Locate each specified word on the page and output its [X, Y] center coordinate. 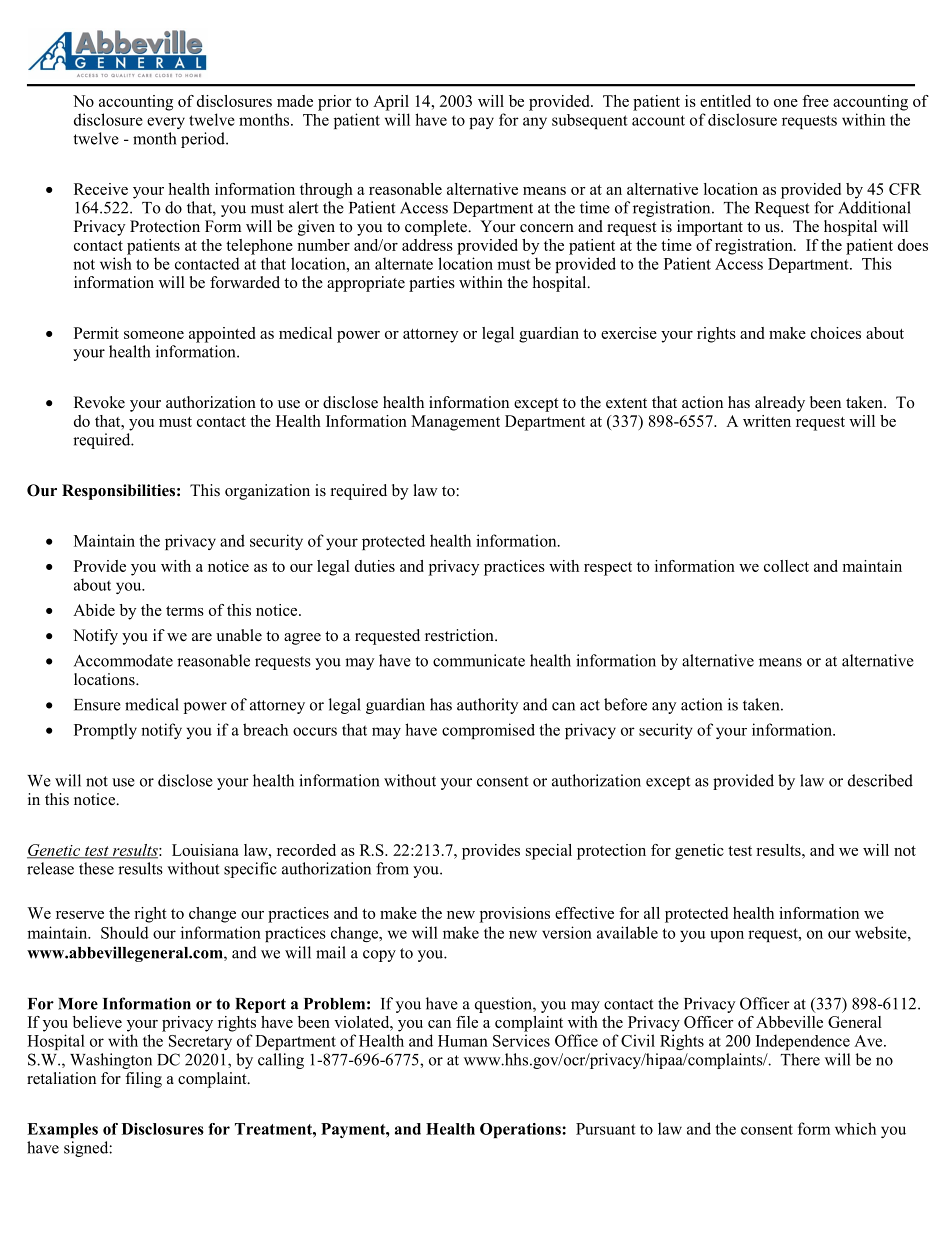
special [549, 852]
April [391, 103]
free [815, 101]
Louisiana [205, 850]
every [166, 123]
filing [143, 1080]
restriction [460, 635]
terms [185, 611]
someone [154, 335]
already [780, 404]
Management [455, 423]
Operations [521, 1130]
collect [786, 566]
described [880, 780]
